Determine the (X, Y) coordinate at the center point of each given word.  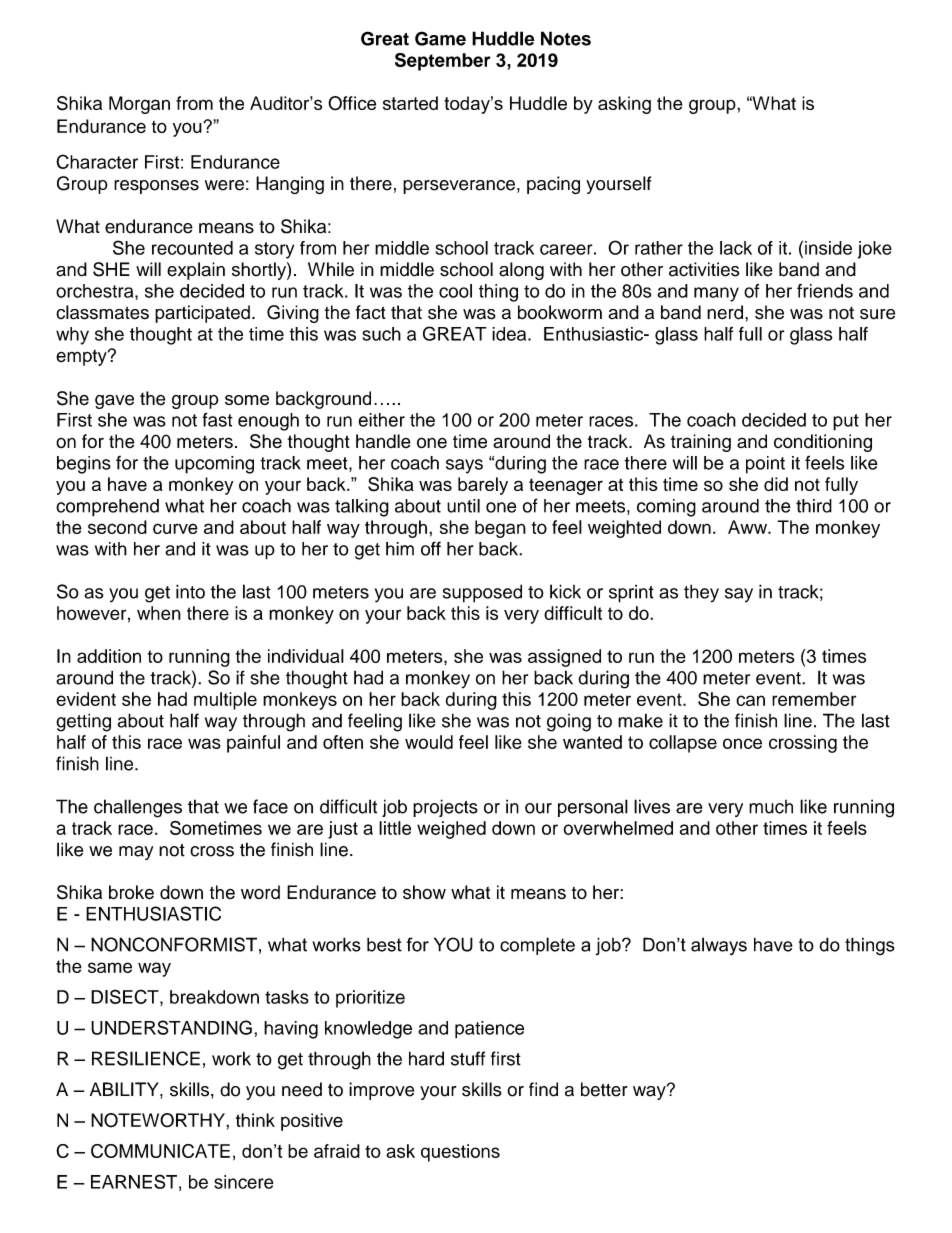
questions (460, 1153)
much (771, 807)
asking (624, 105)
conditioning (823, 443)
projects (445, 808)
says (464, 466)
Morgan (139, 105)
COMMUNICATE (160, 1151)
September (443, 62)
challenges (138, 808)
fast (217, 419)
